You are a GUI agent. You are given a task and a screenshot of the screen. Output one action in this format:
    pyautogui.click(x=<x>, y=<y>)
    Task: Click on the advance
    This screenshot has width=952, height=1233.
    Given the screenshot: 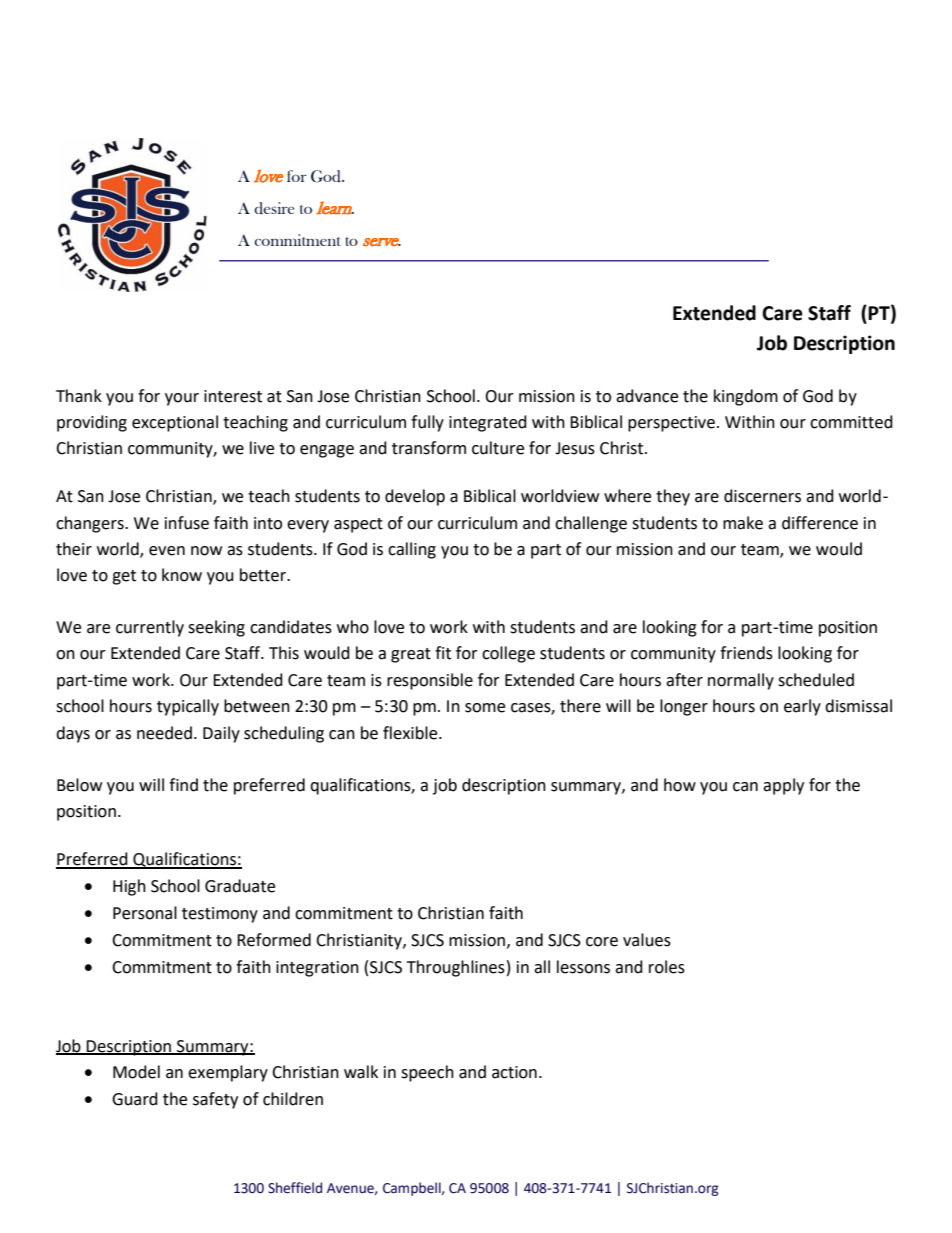 What is the action you would take?
    pyautogui.click(x=647, y=396)
